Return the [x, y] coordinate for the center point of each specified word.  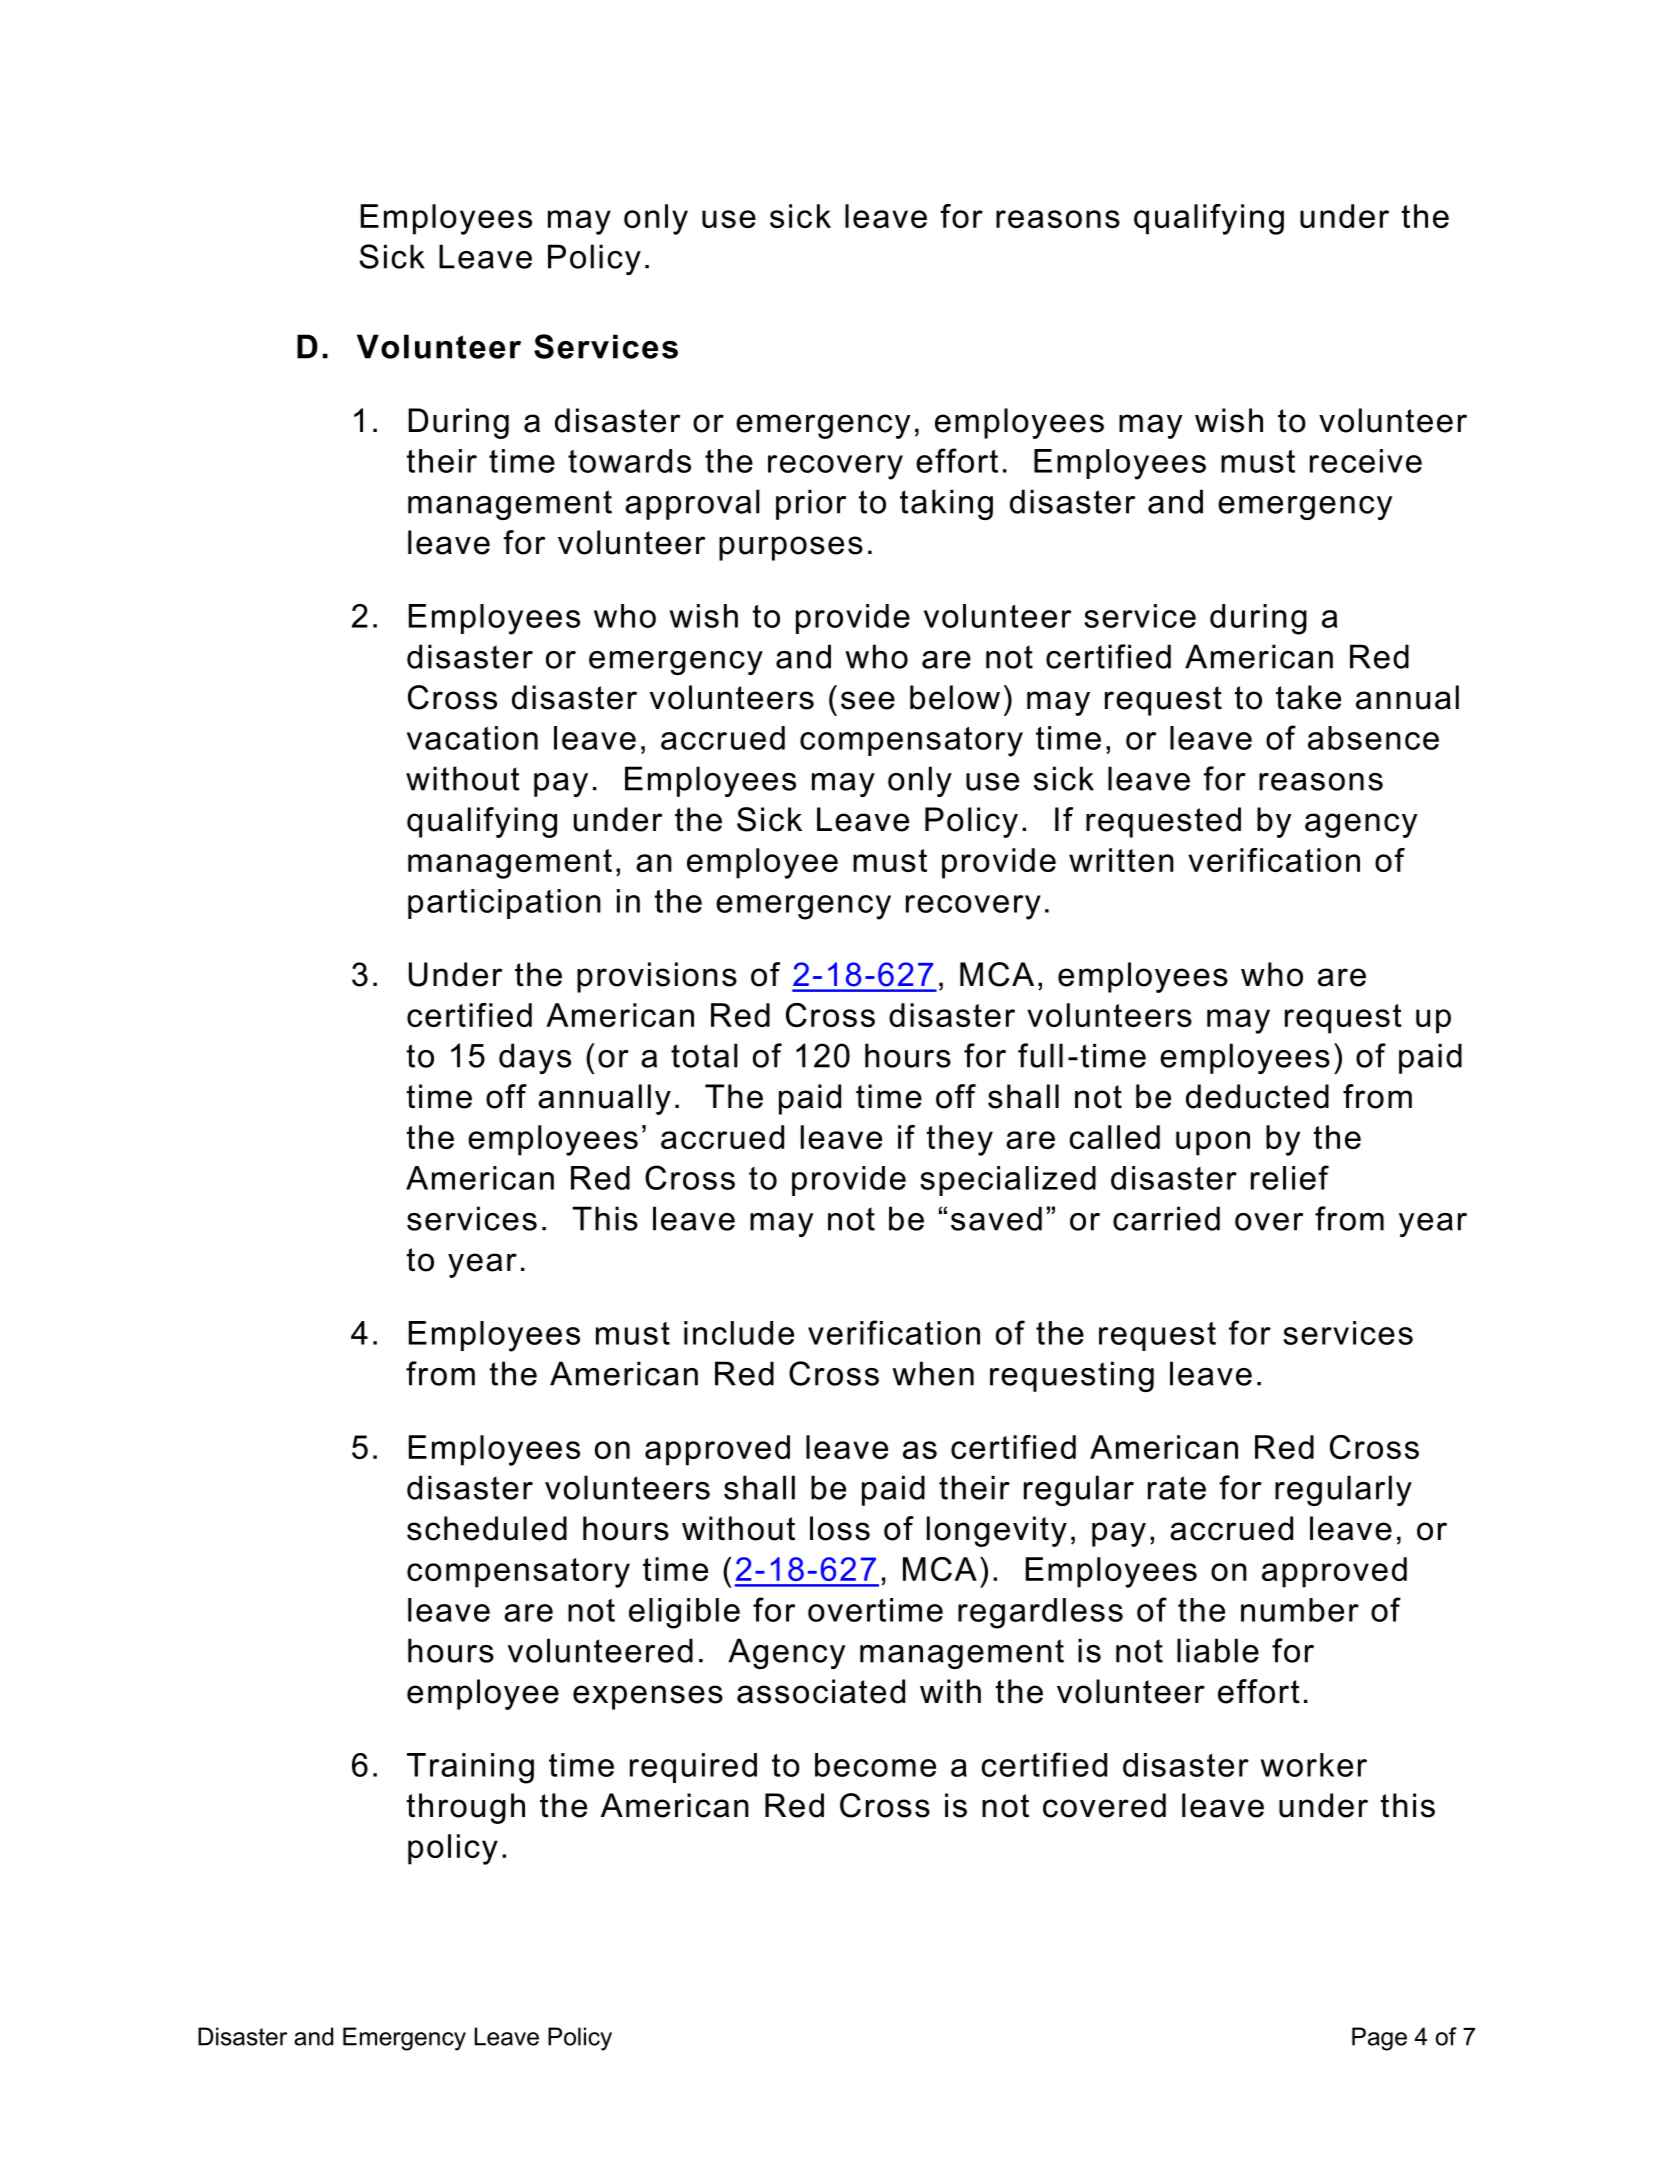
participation [504, 904]
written [1121, 860]
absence [1373, 738]
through [466, 1808]
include [739, 1333]
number [1300, 1610]
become [875, 1765]
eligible [684, 1613]
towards [629, 461]
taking [946, 504]
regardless [1040, 1613]
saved [996, 1218]
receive [1366, 461]
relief [1290, 1177]
